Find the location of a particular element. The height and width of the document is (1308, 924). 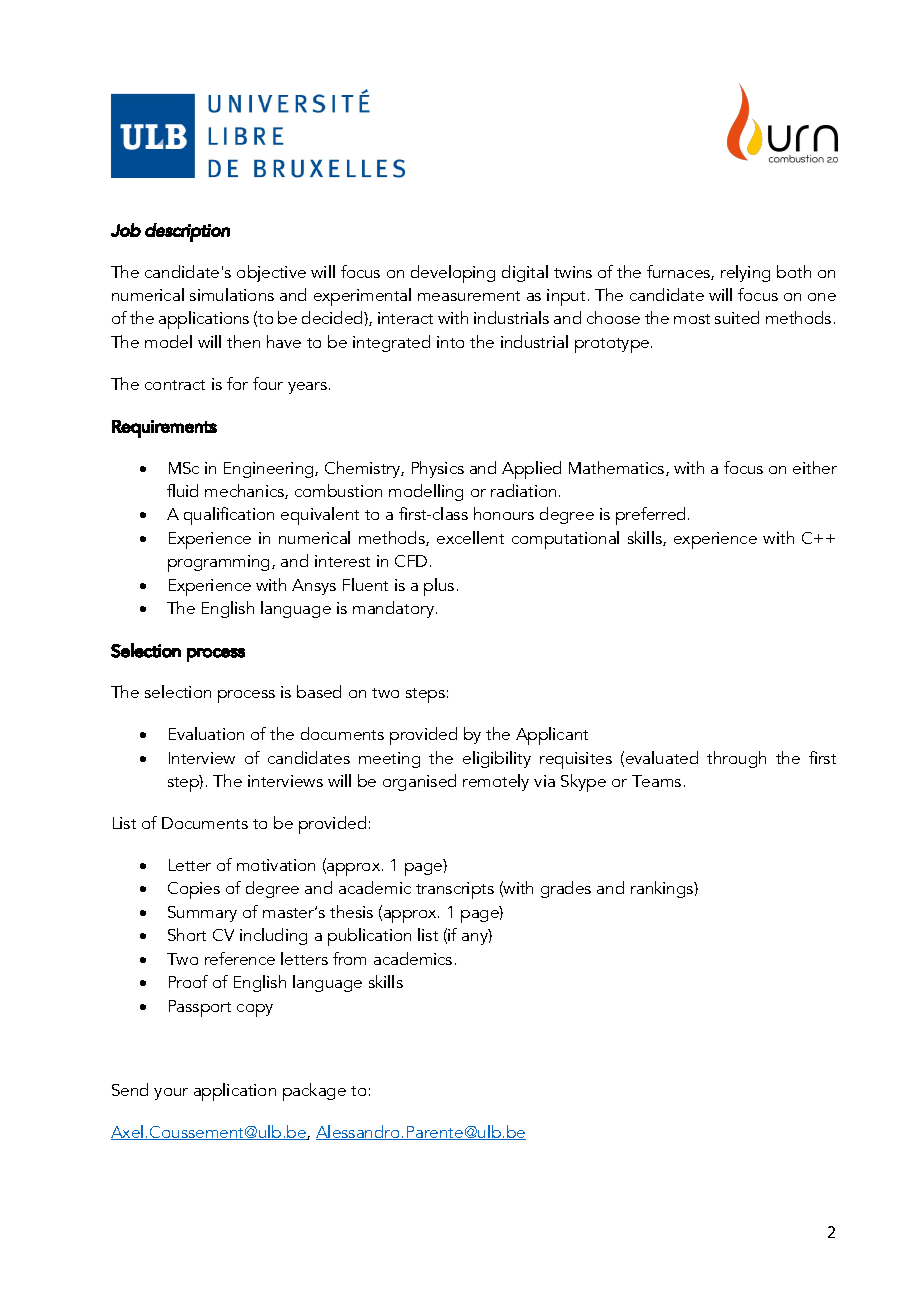

your is located at coordinates (171, 1094).
